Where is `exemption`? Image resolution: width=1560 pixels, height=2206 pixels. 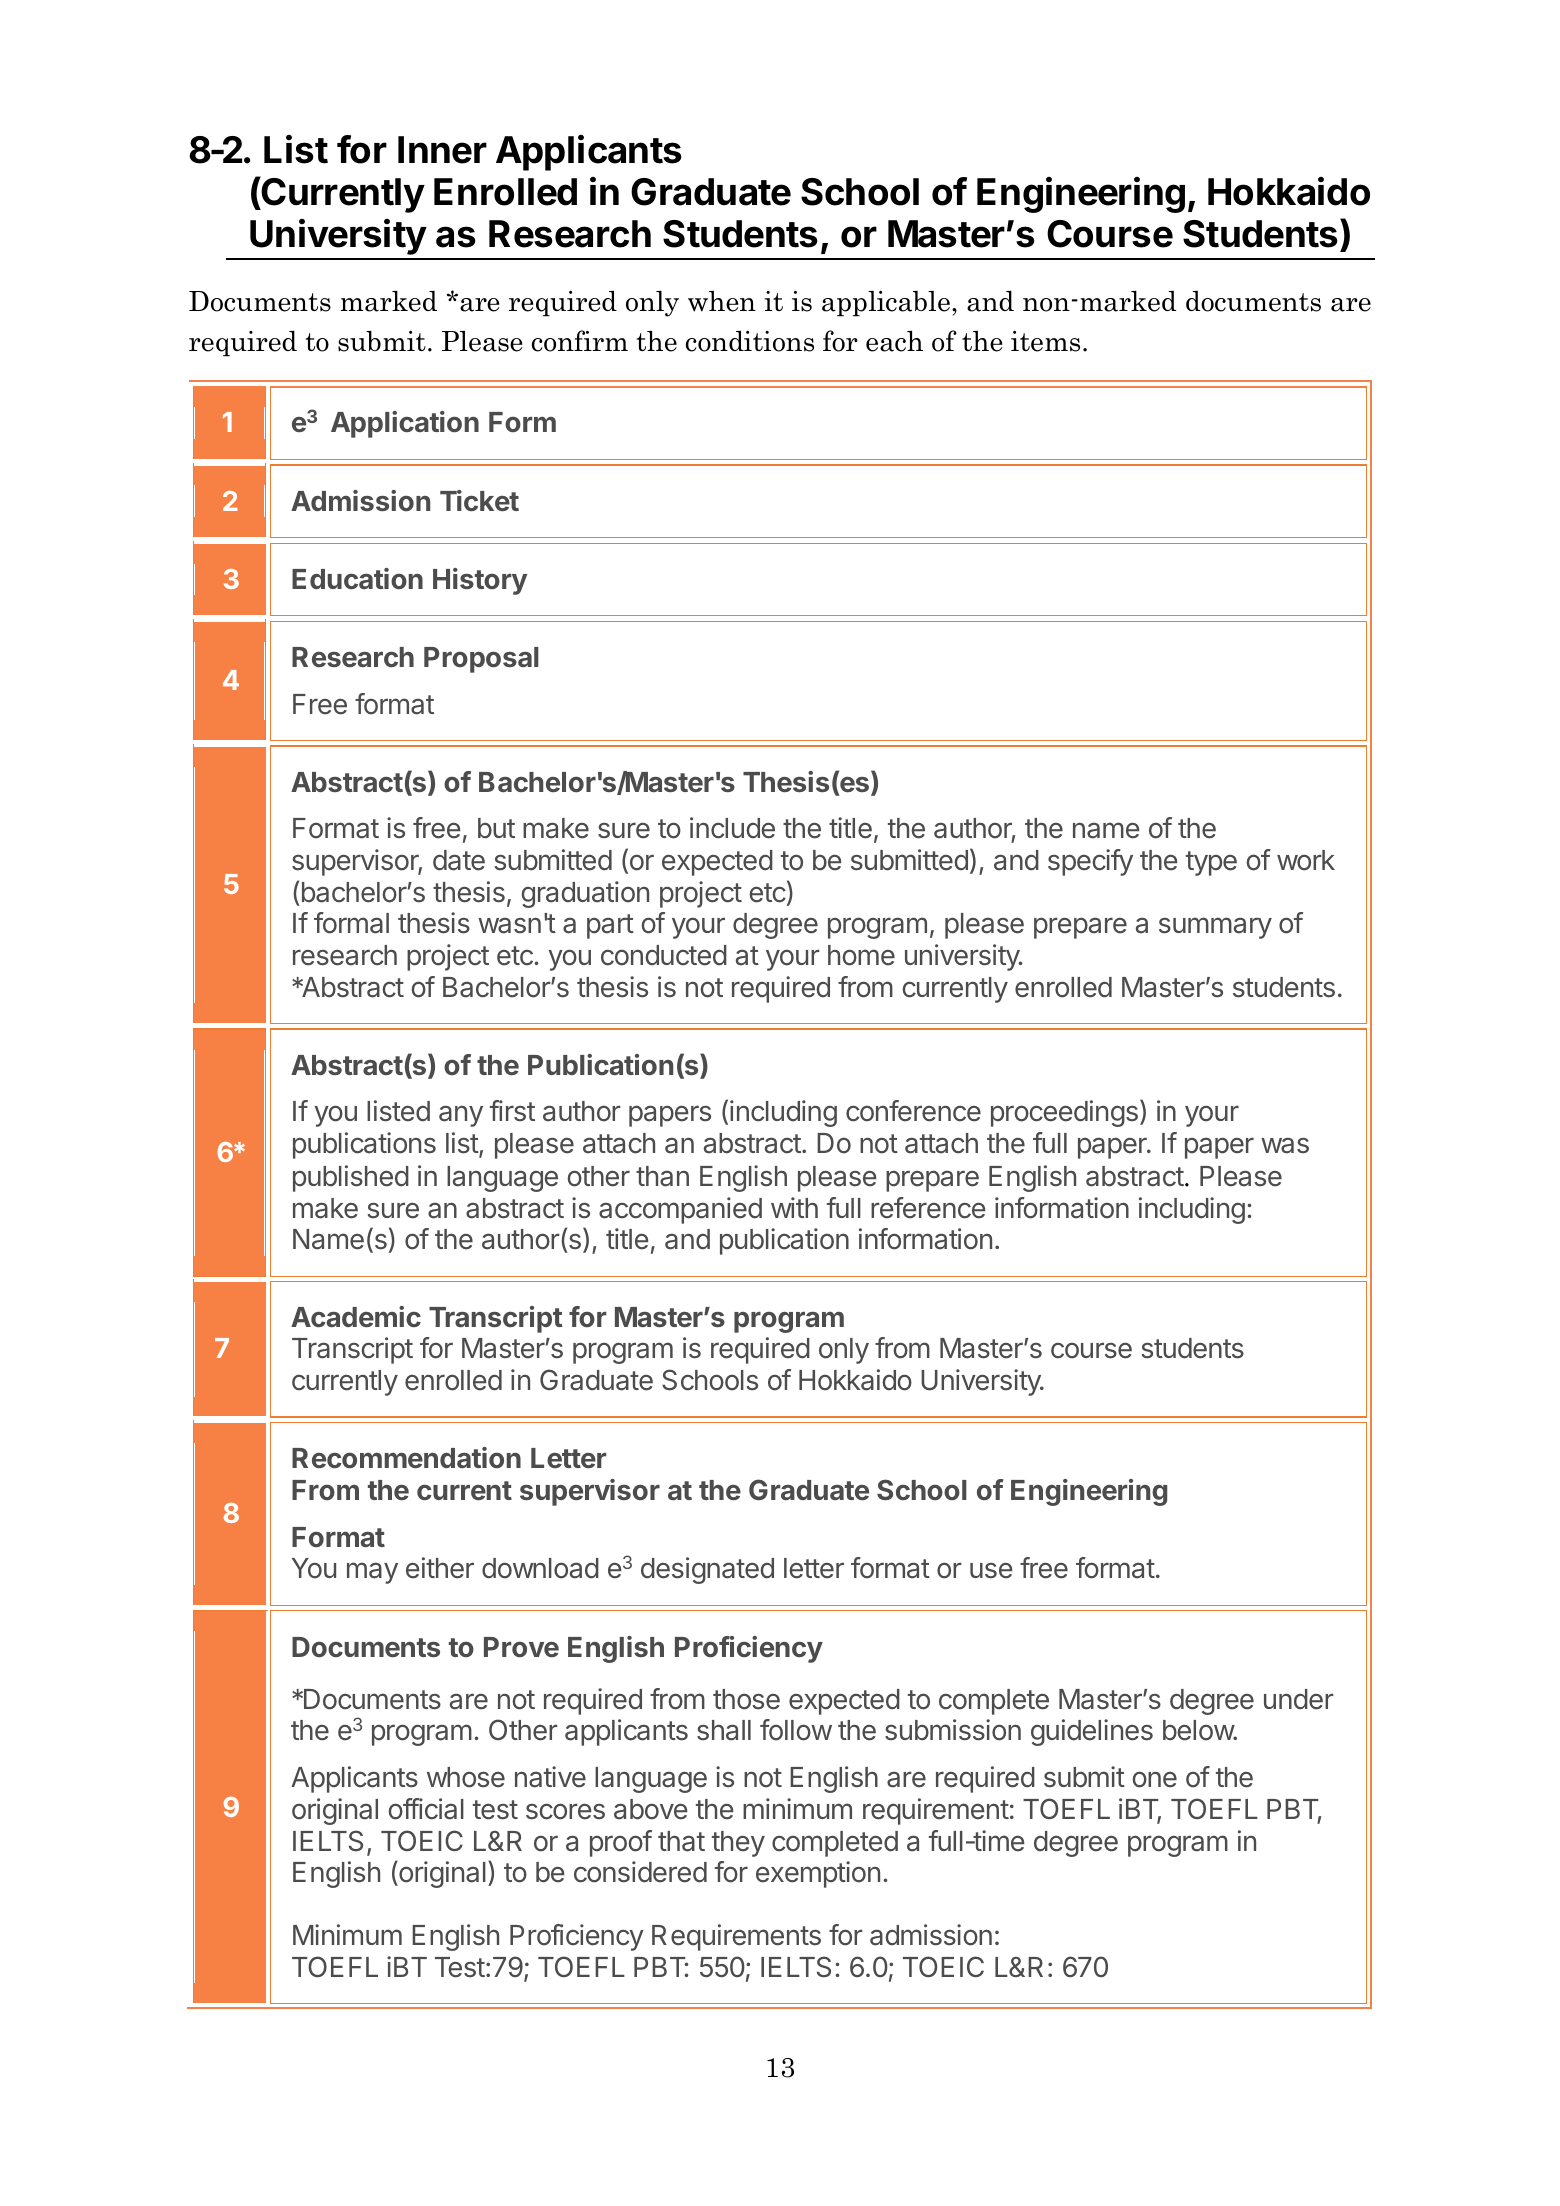 exemption is located at coordinates (818, 1874).
